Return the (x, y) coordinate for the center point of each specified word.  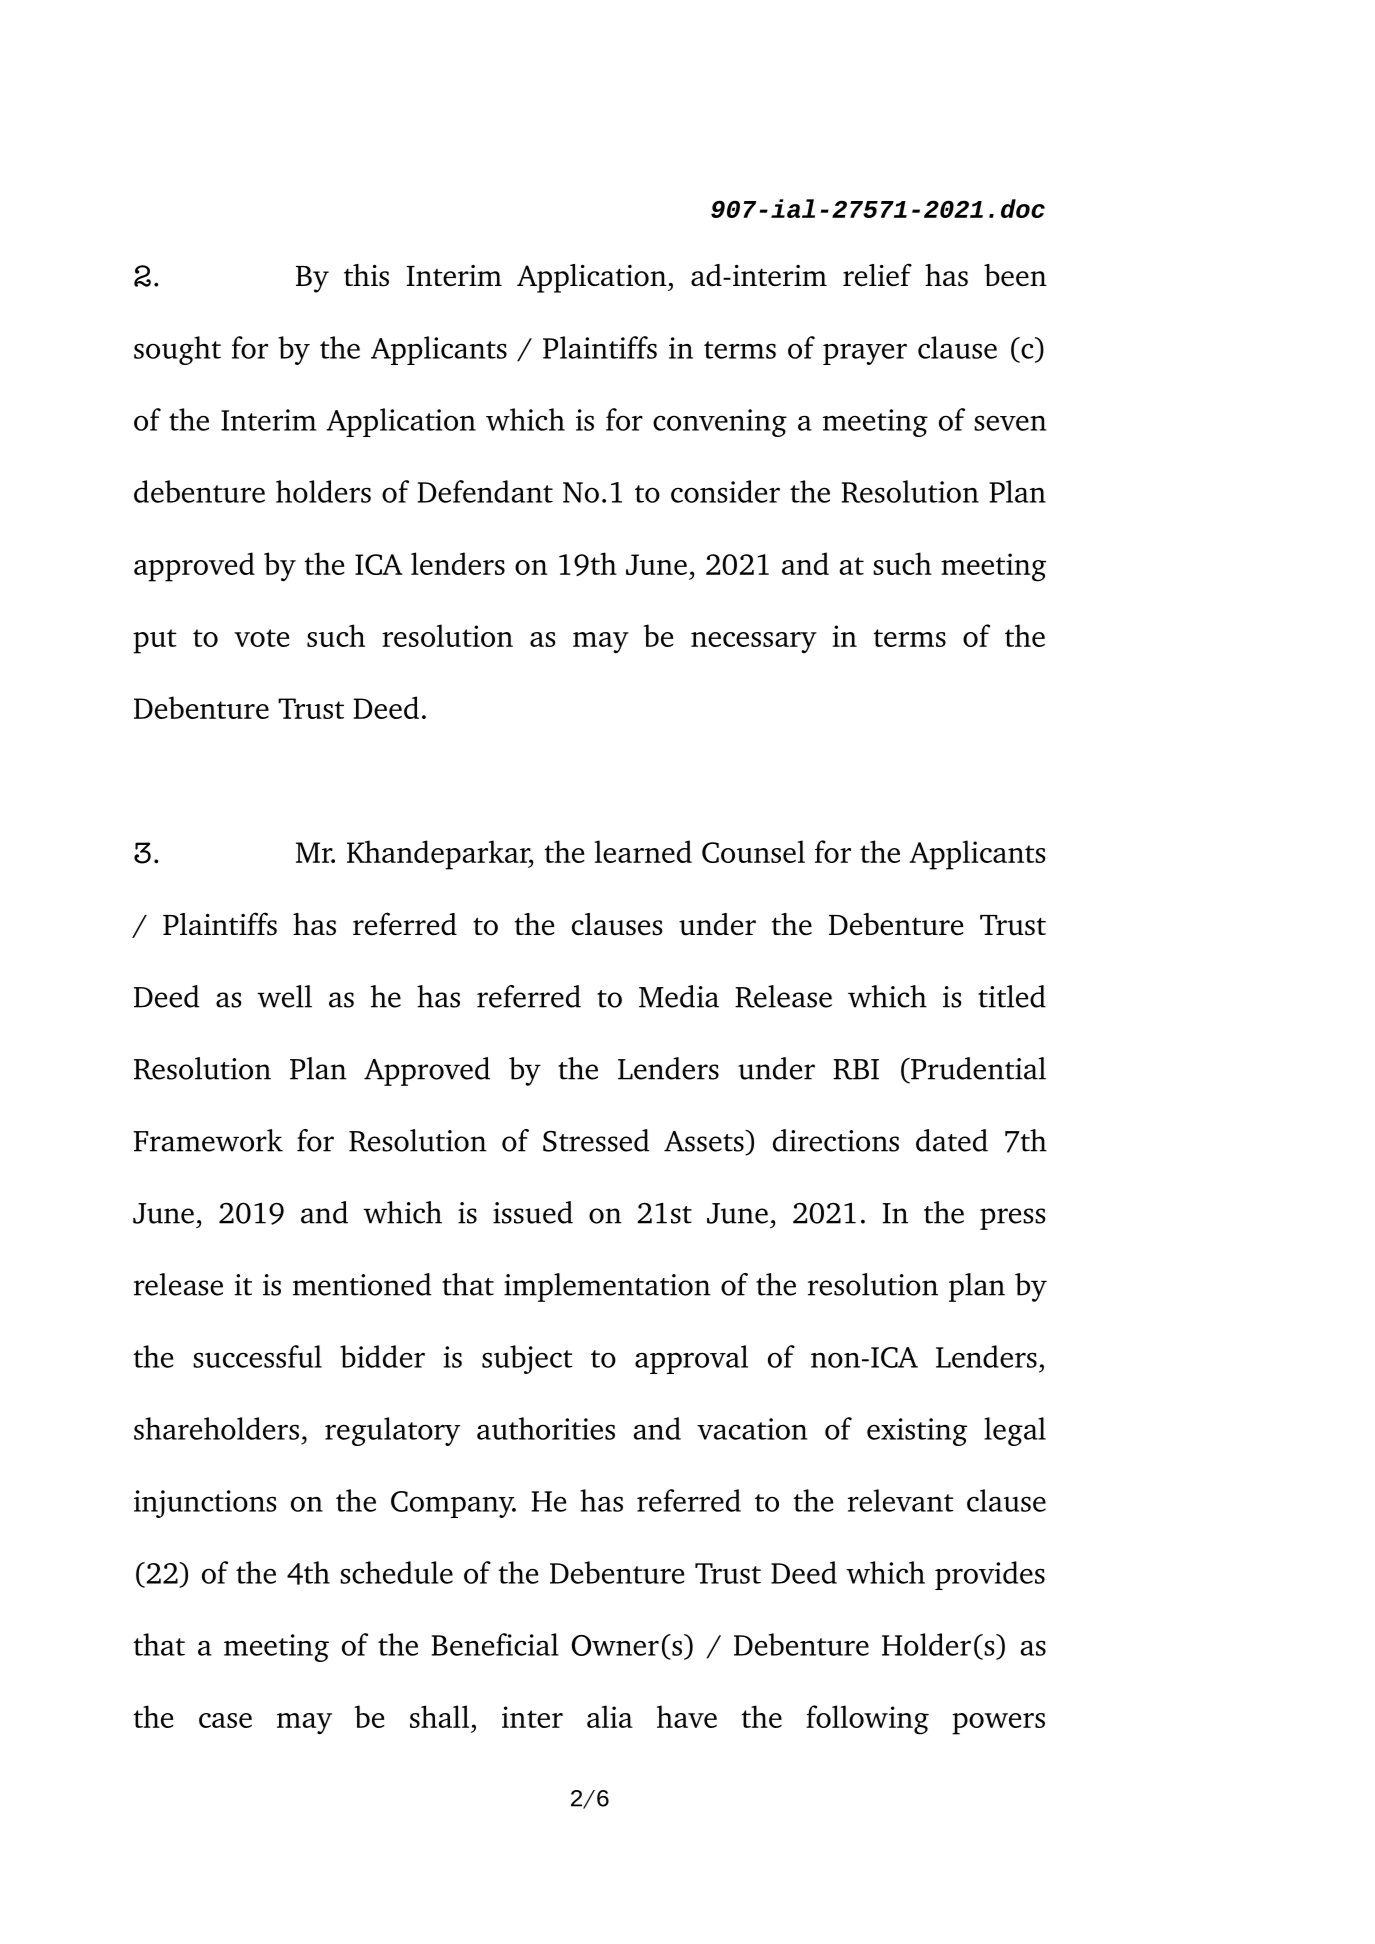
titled (1012, 996)
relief (877, 275)
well (284, 996)
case (225, 1720)
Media (679, 996)
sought (177, 350)
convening (720, 423)
